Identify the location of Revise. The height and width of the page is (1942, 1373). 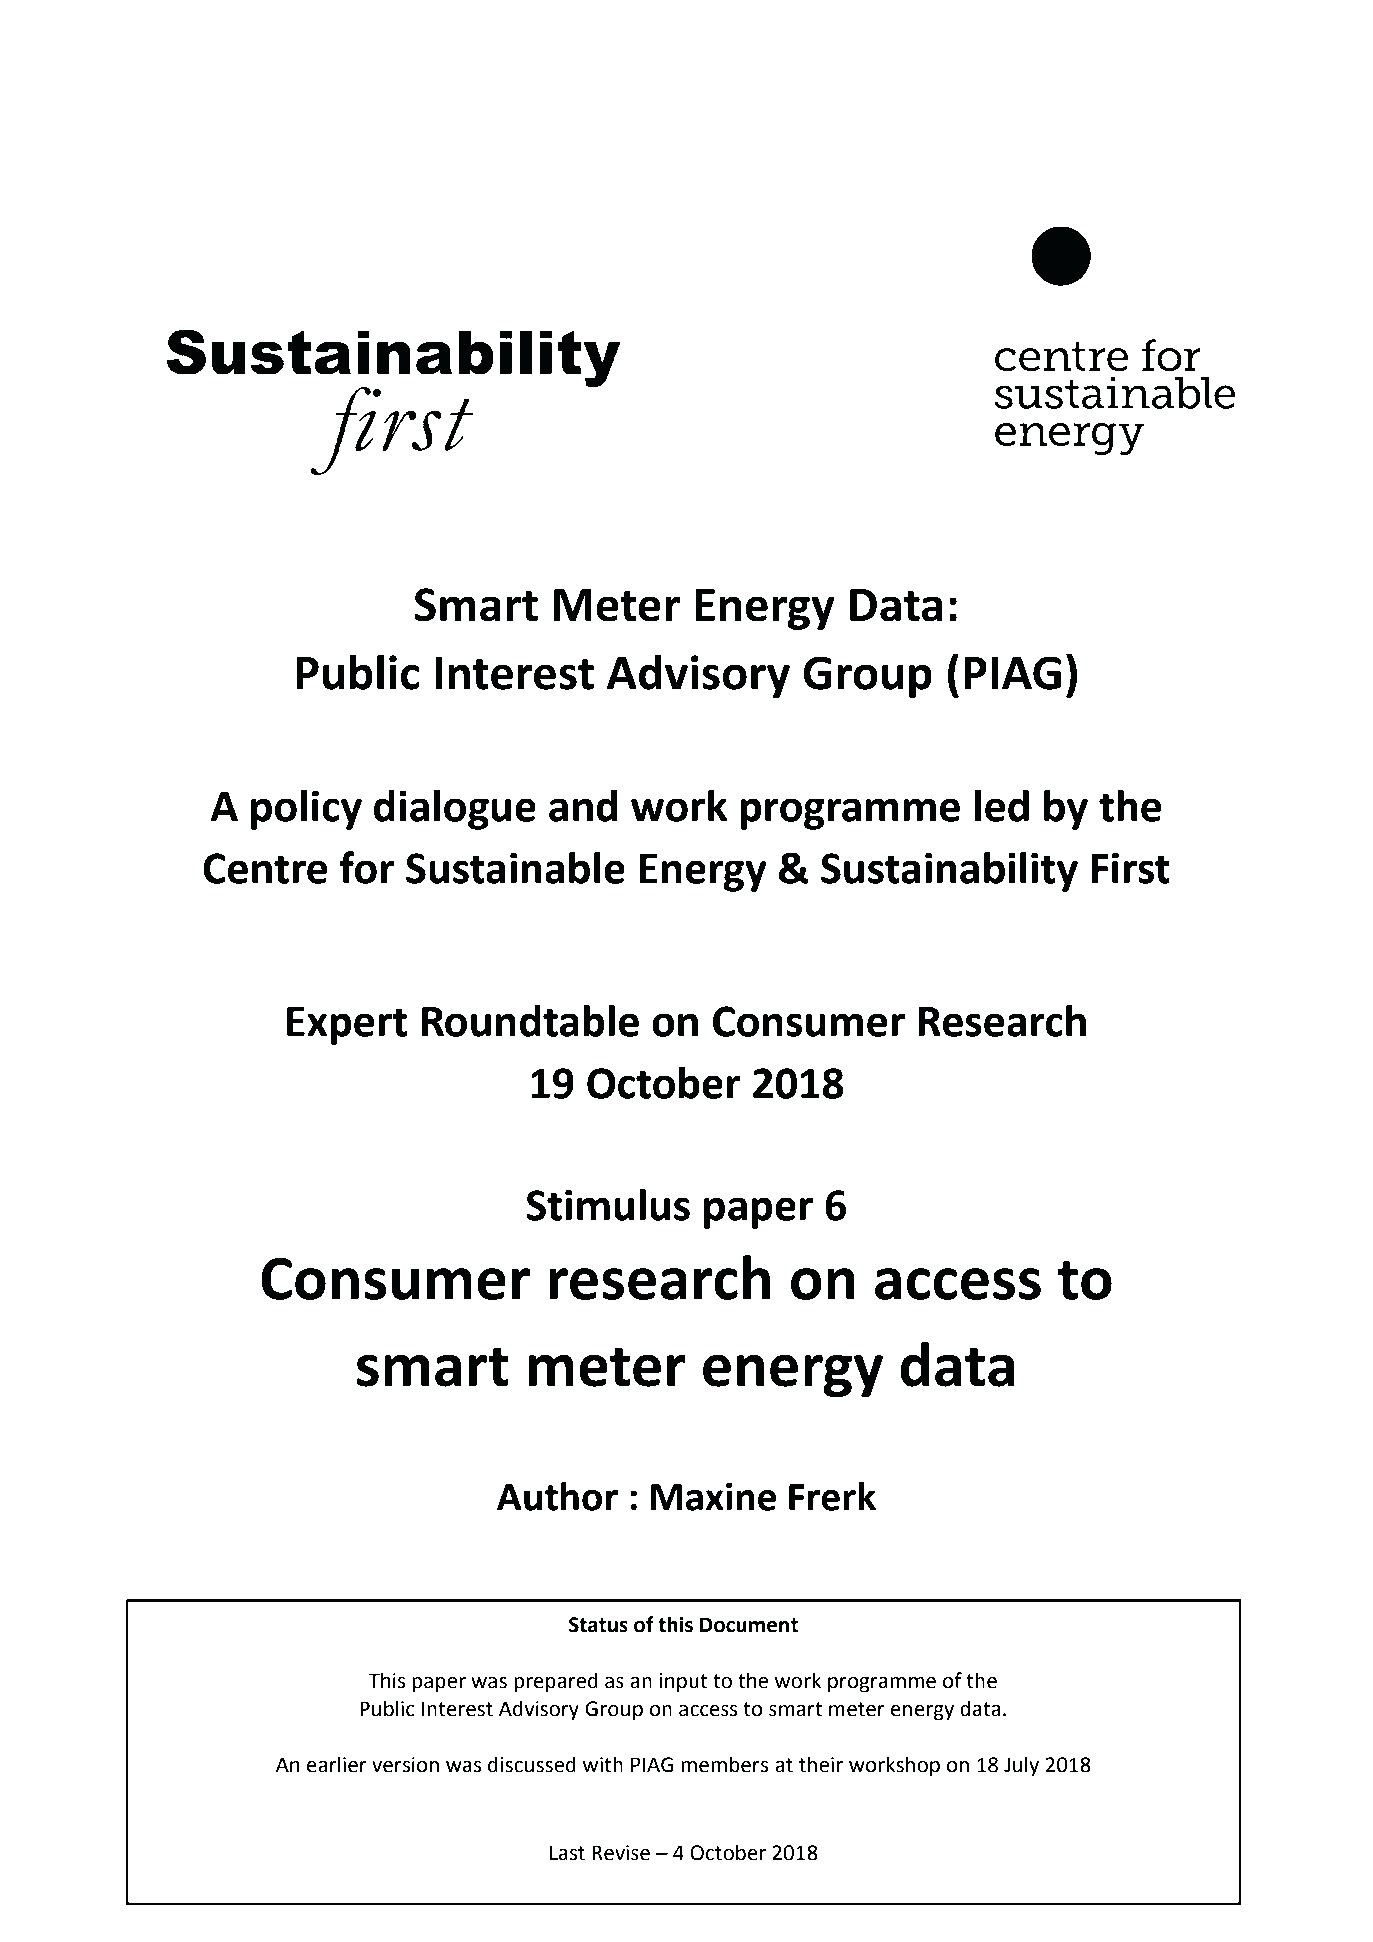
(621, 1853).
